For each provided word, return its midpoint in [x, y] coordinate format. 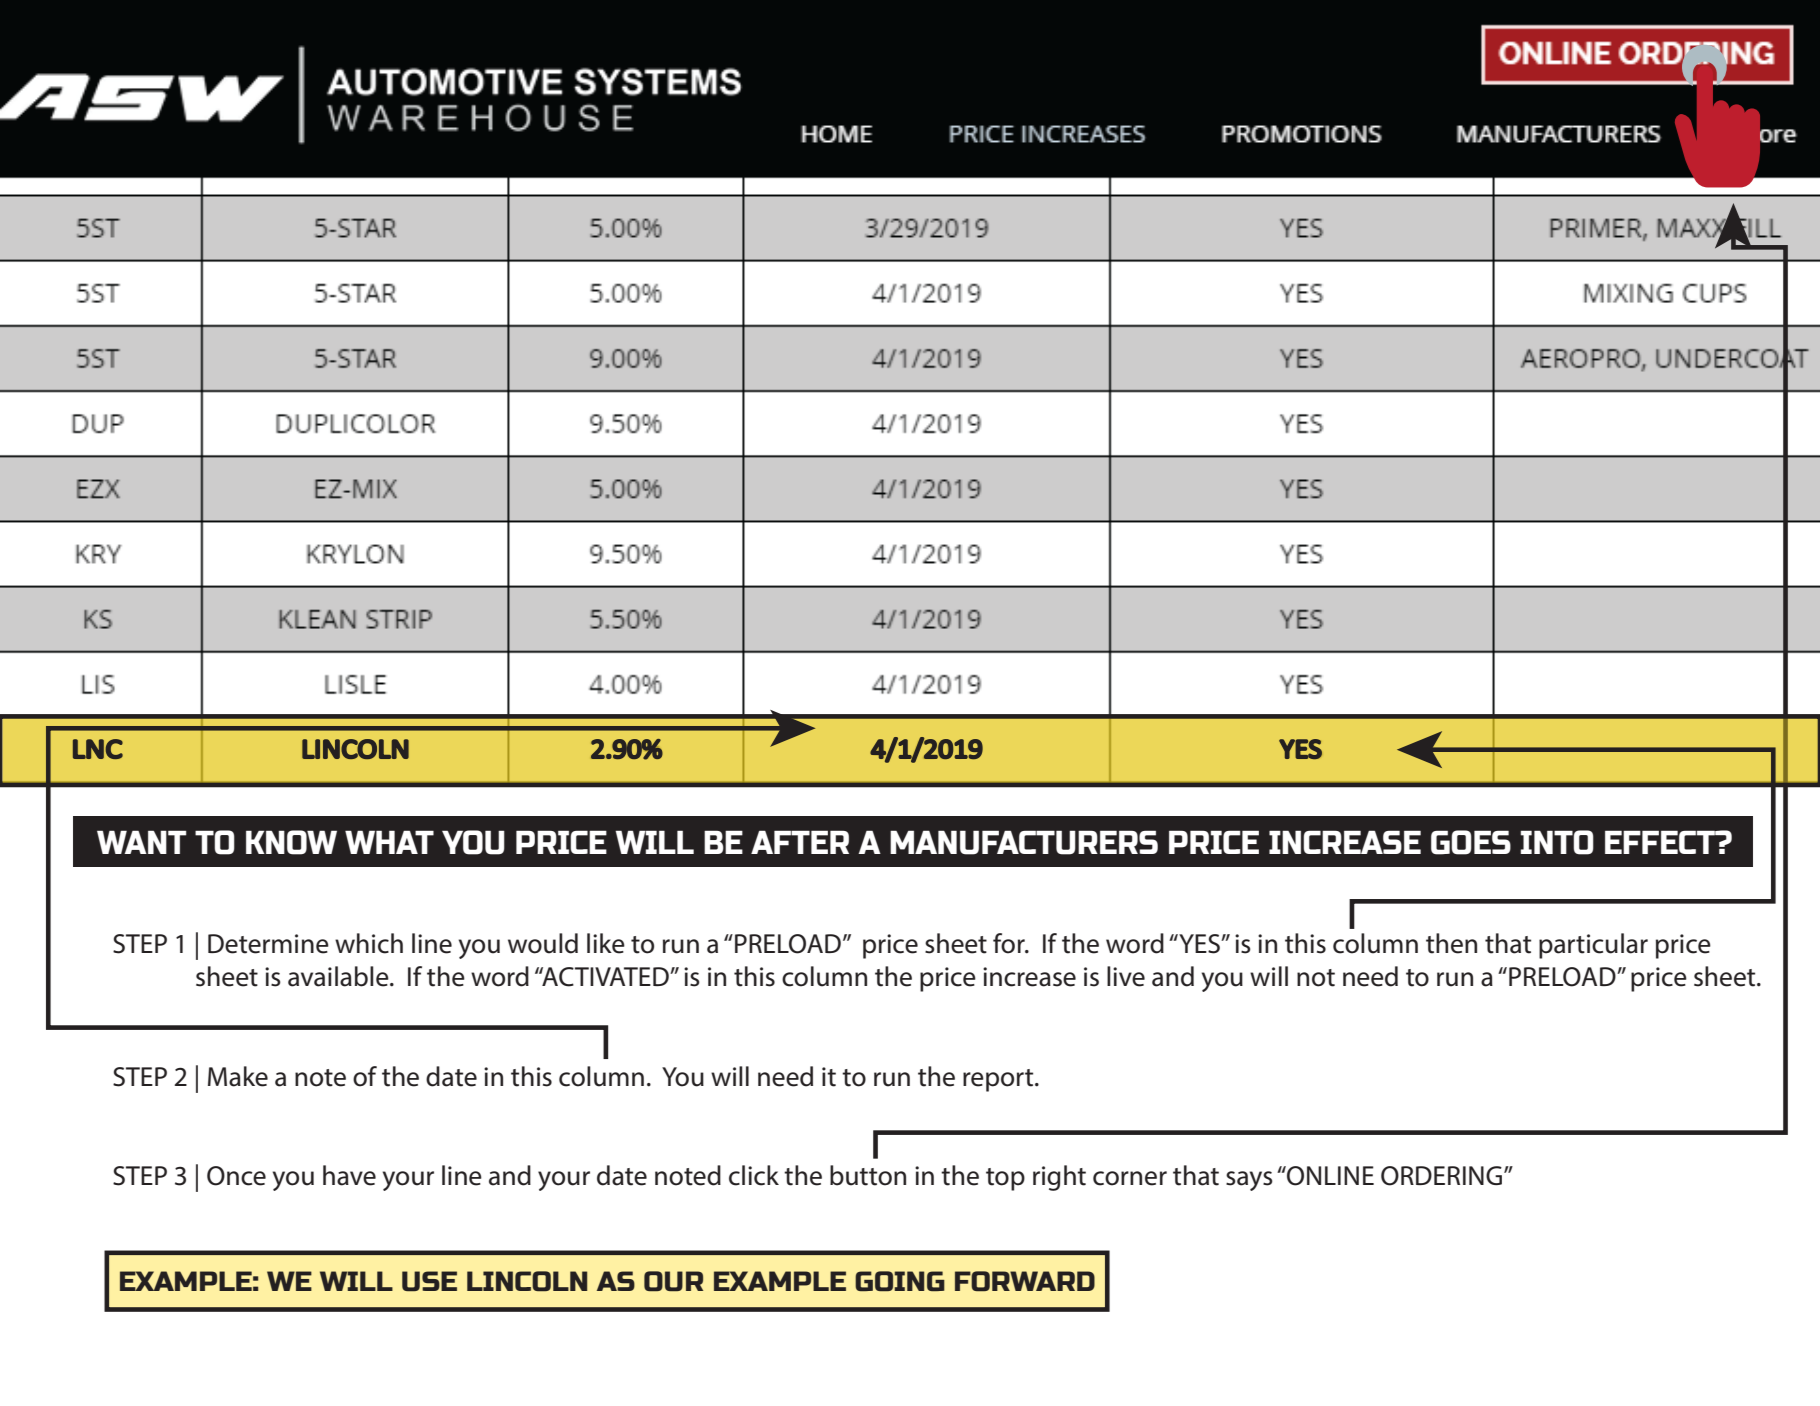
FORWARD [1025, 1281]
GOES [1471, 842]
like [606, 943]
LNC [98, 749]
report [999, 1080]
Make [238, 1076]
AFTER [800, 842]
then [1451, 943]
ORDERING [1443, 1176]
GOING [900, 1281]
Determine [268, 944]
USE [429, 1281]
